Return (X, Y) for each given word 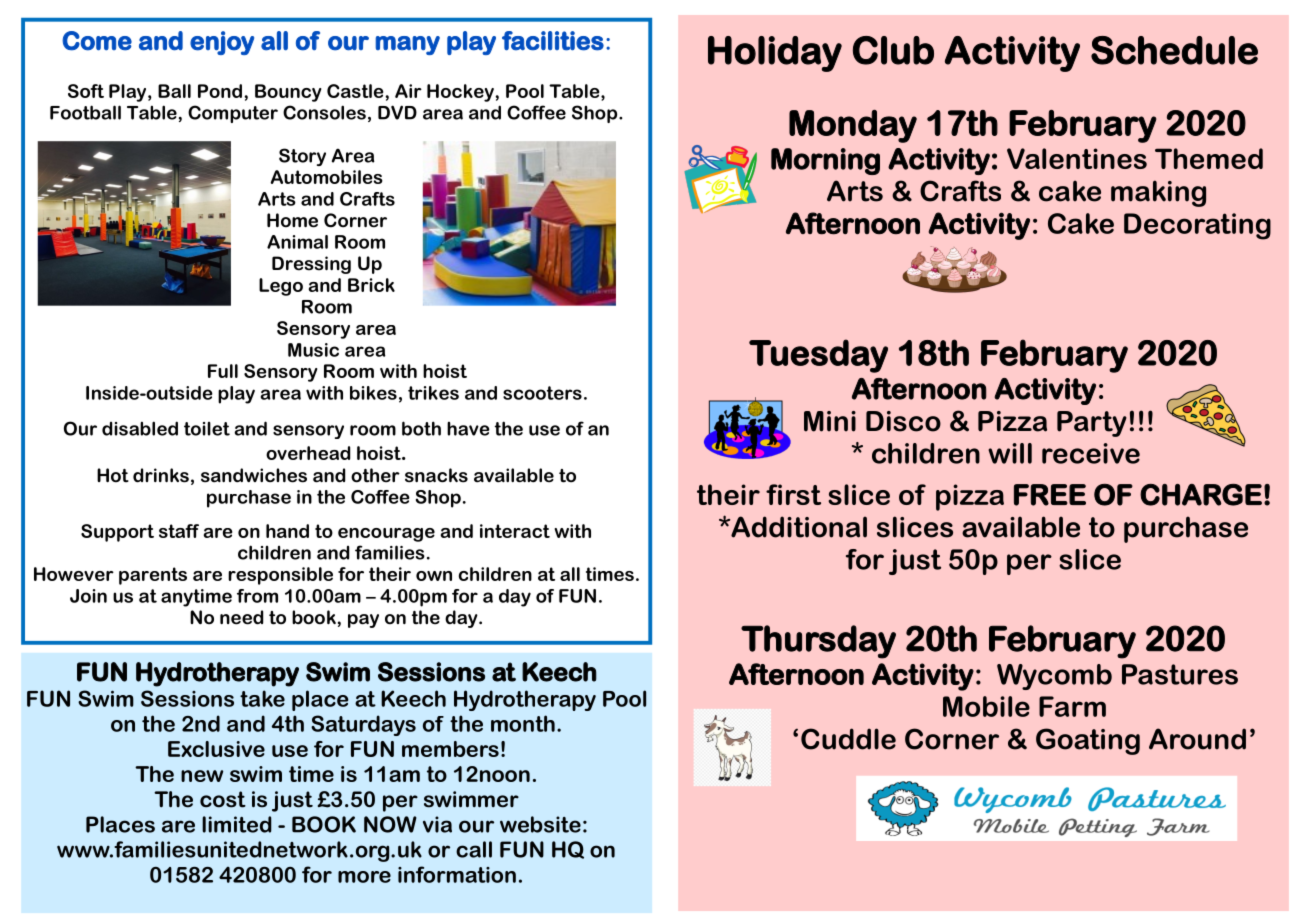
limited (237, 824)
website (540, 824)
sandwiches (254, 475)
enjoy (222, 43)
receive (1091, 453)
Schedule (1174, 50)
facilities (553, 41)
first (793, 494)
